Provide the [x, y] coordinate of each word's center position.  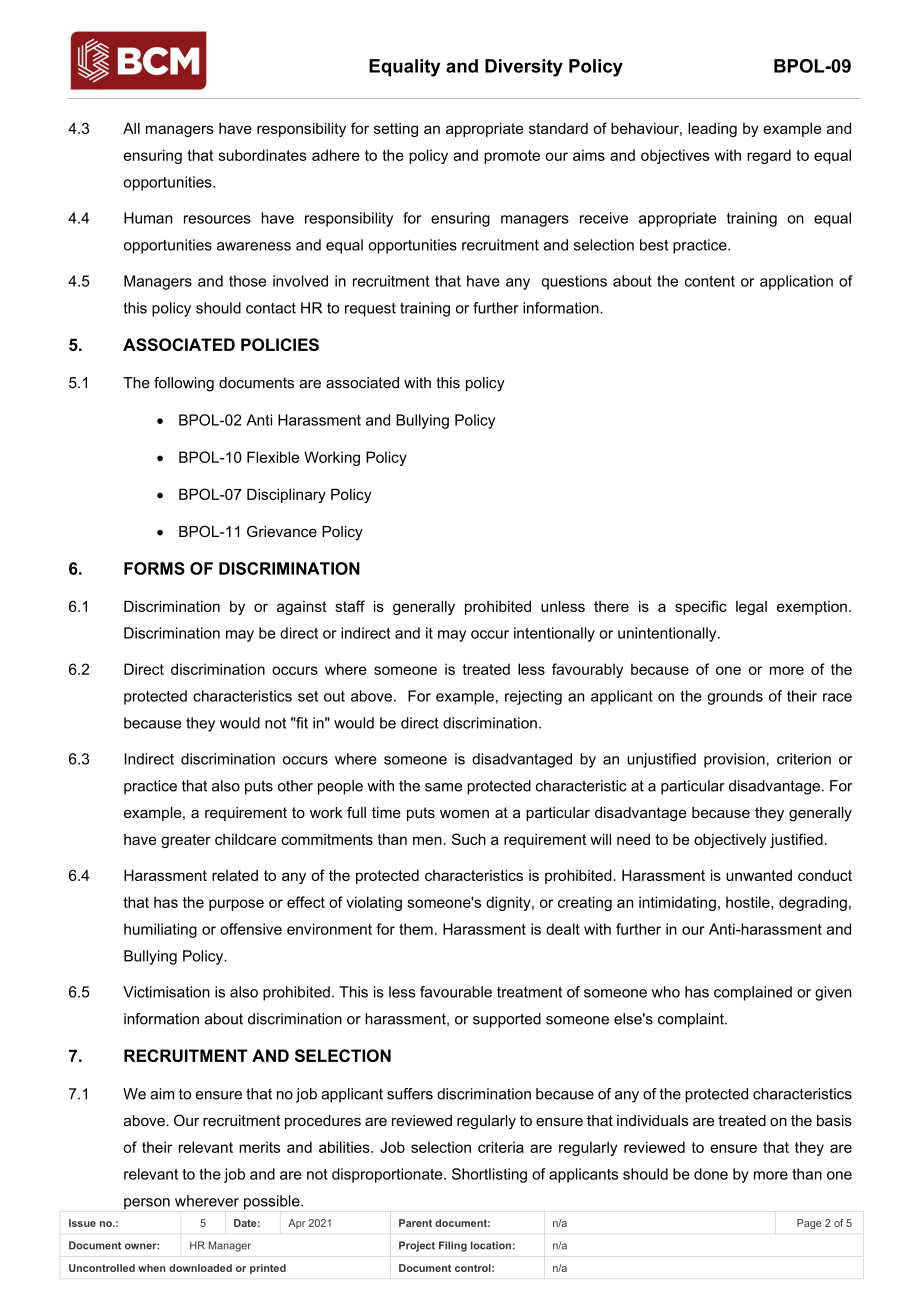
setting [396, 130]
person [147, 1204]
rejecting [533, 697]
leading [712, 129]
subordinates [262, 155]
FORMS [154, 568]
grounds [735, 697]
